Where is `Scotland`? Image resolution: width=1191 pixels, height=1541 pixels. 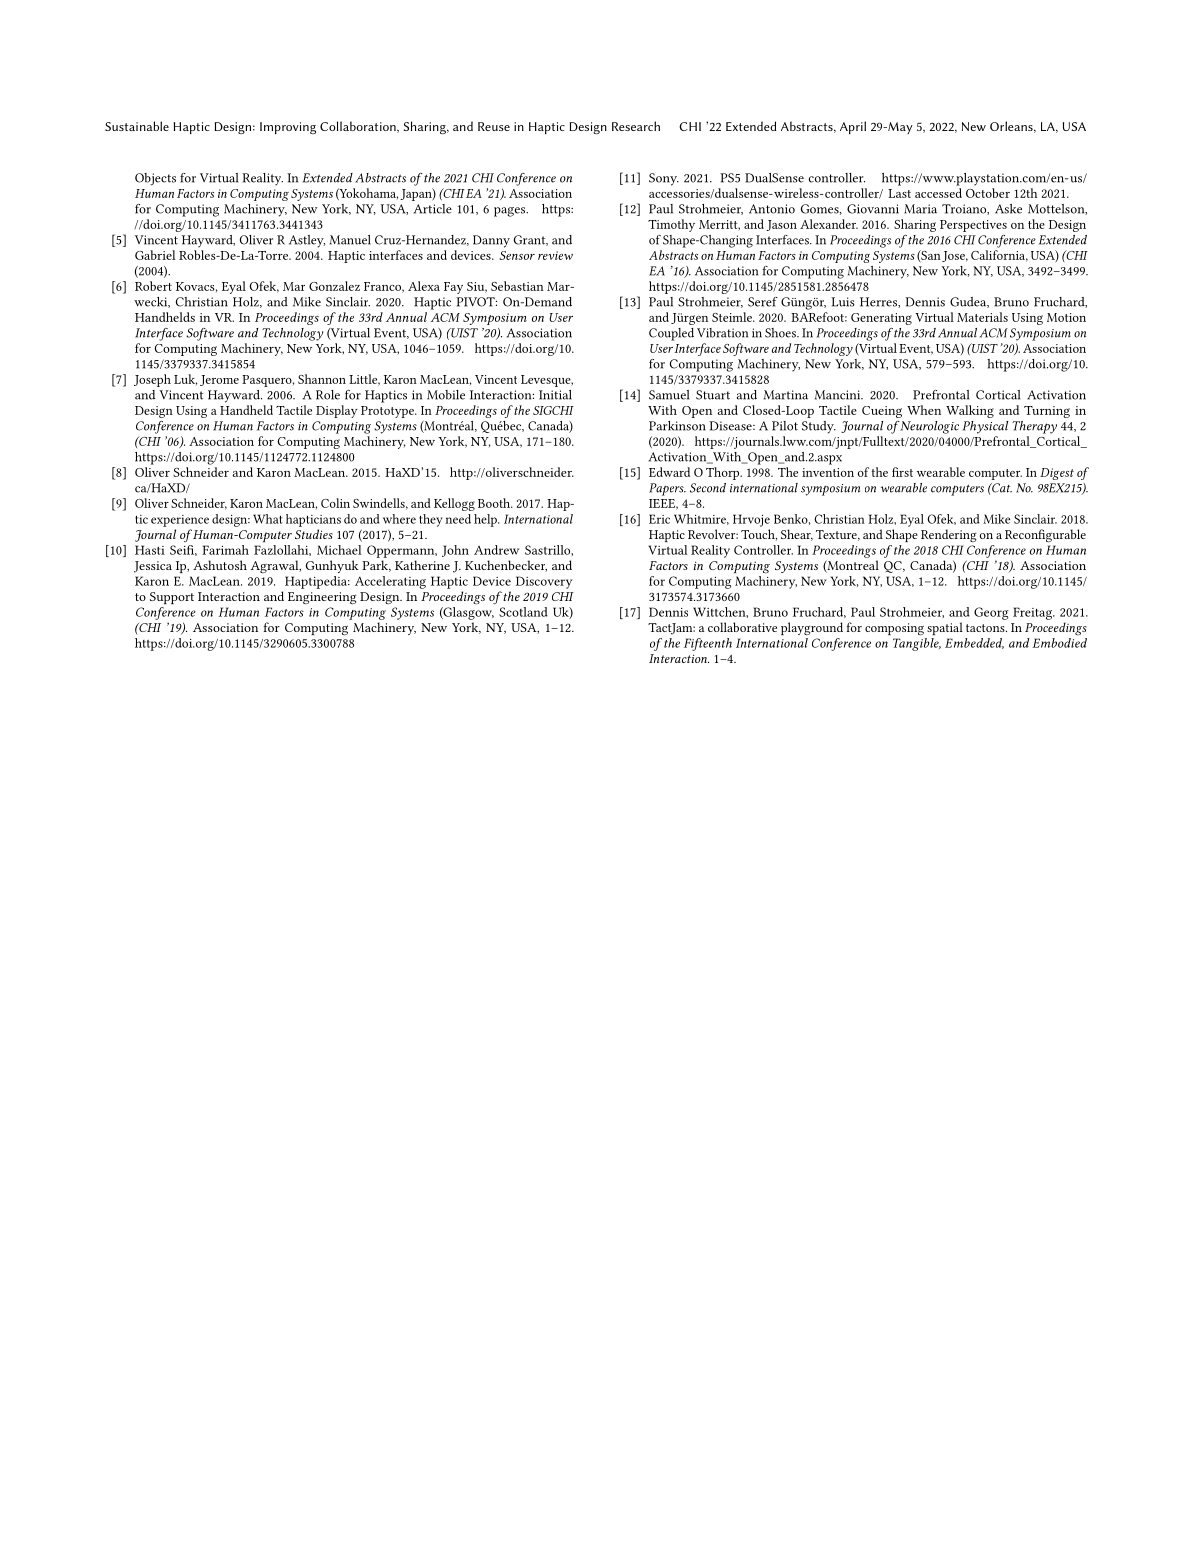
Scotland is located at coordinates (523, 612).
